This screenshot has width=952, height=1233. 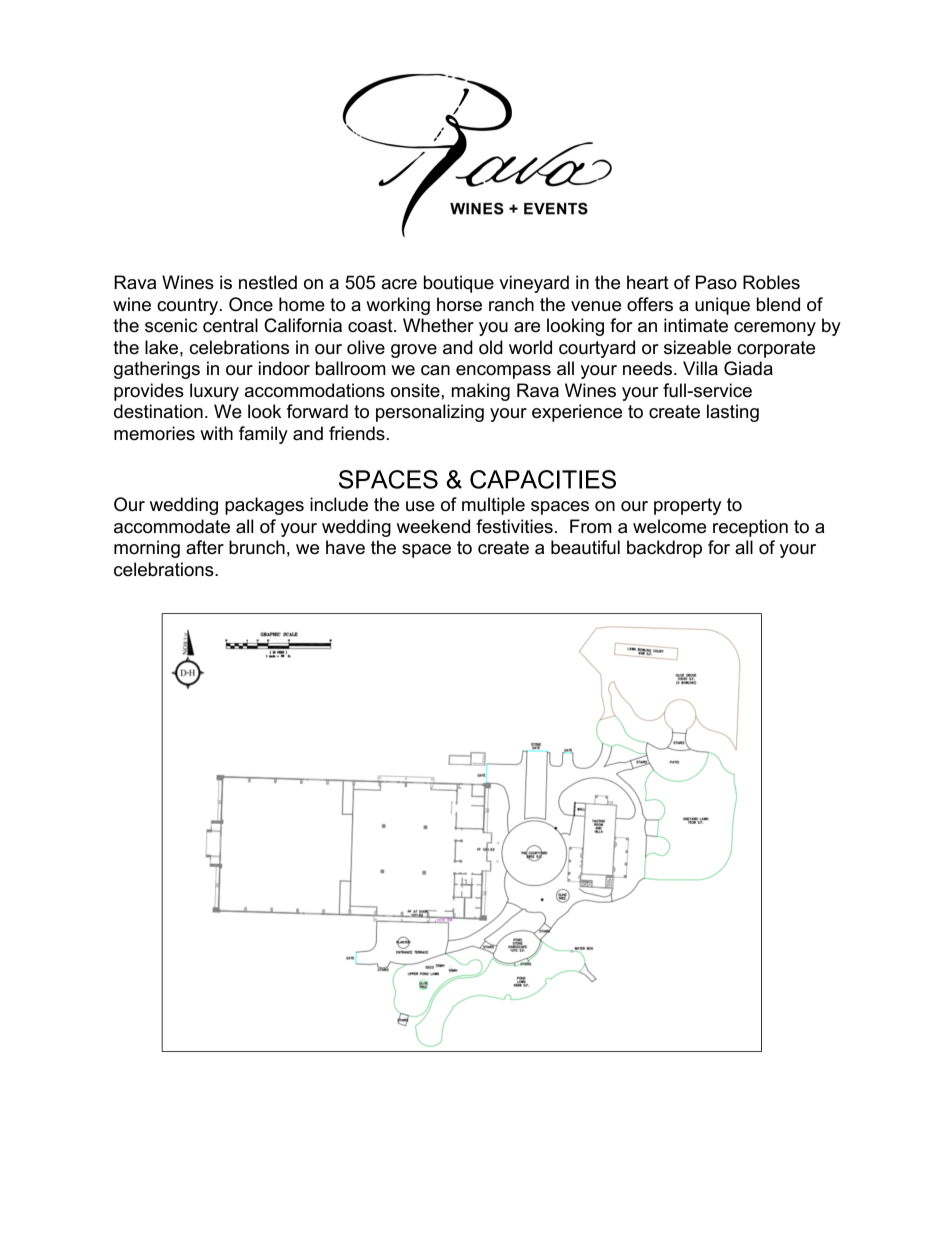 I want to click on lake, so click(x=163, y=347).
